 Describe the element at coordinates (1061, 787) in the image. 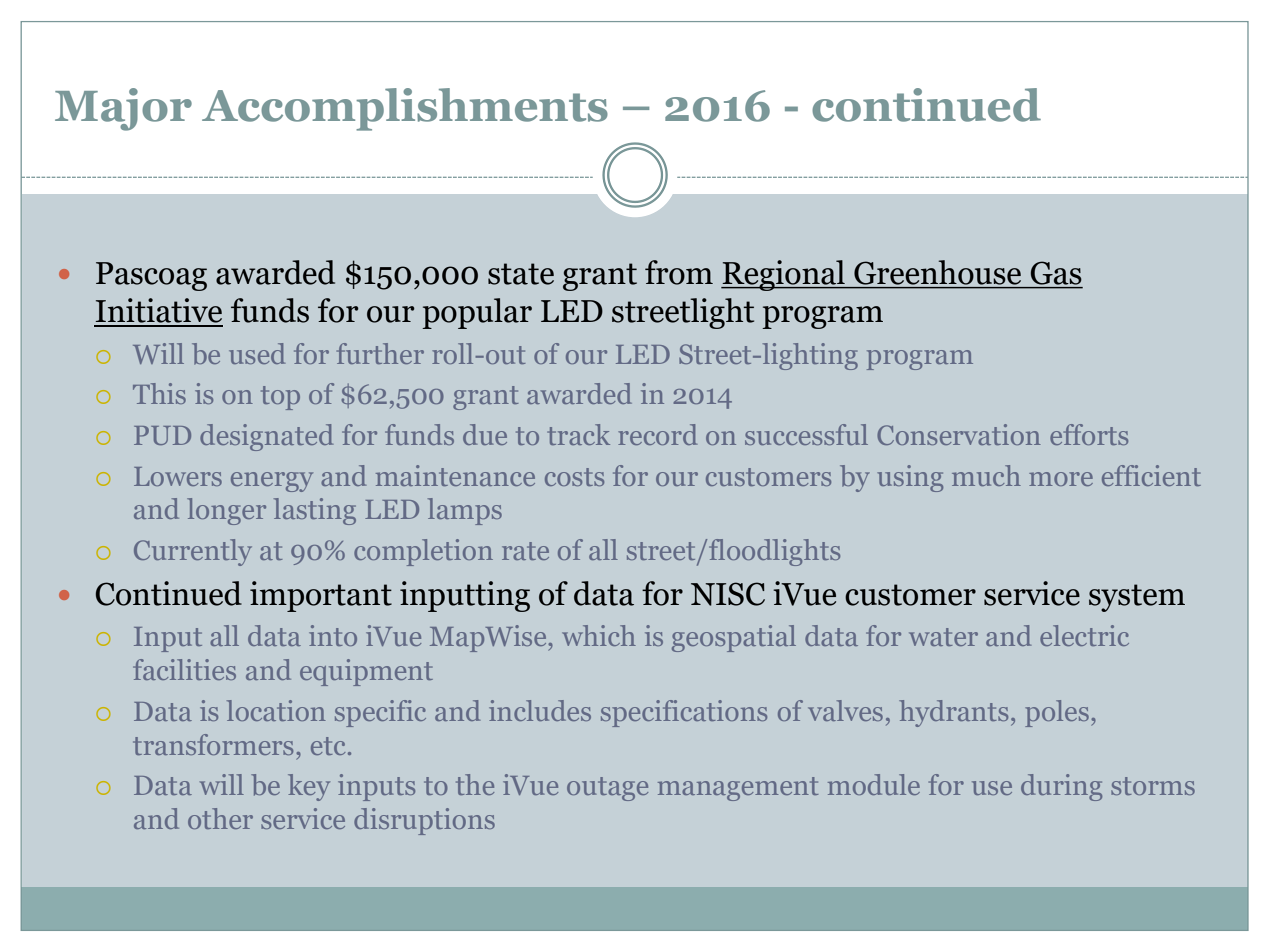

I see `during` at that location.
